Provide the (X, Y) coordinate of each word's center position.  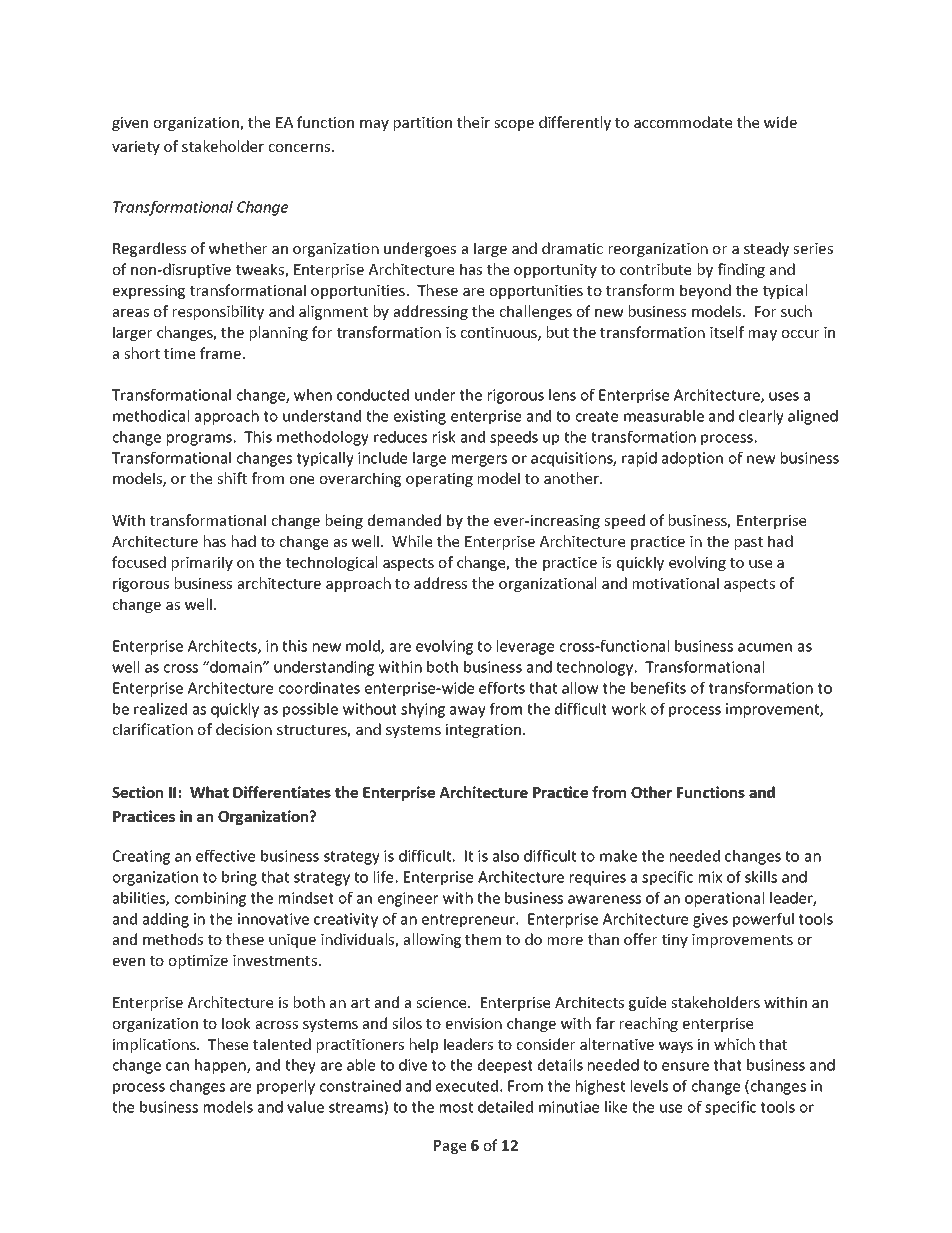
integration (485, 731)
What (209, 792)
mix (710, 877)
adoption (692, 459)
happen (221, 1066)
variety (136, 148)
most (456, 1107)
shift (232, 478)
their (473, 122)
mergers (479, 461)
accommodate (683, 122)
